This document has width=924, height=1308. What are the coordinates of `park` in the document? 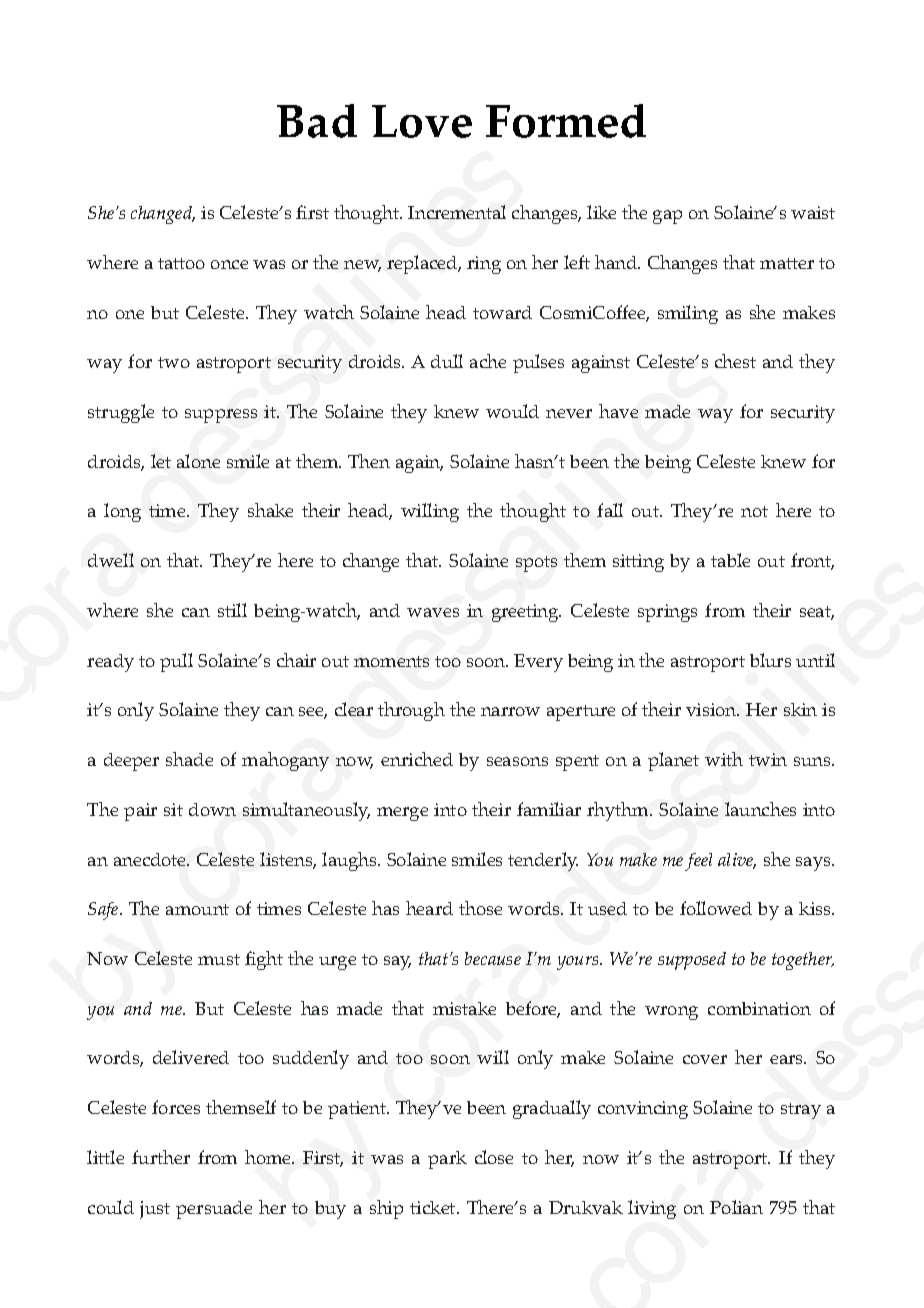 It's located at (447, 1160).
